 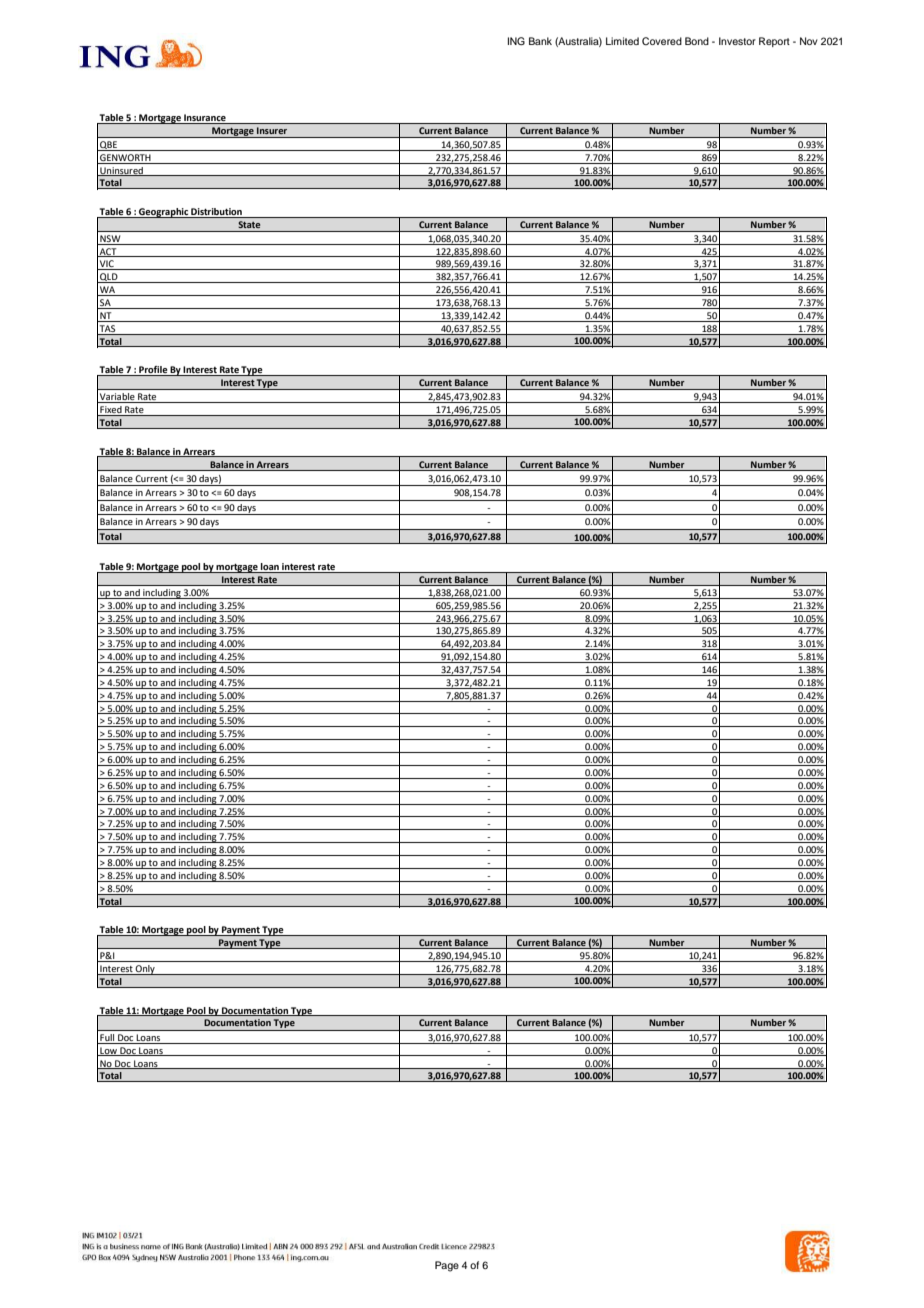 What do you see at coordinates (697, 41) in the screenshot?
I see `Bond` at bounding box center [697, 41].
